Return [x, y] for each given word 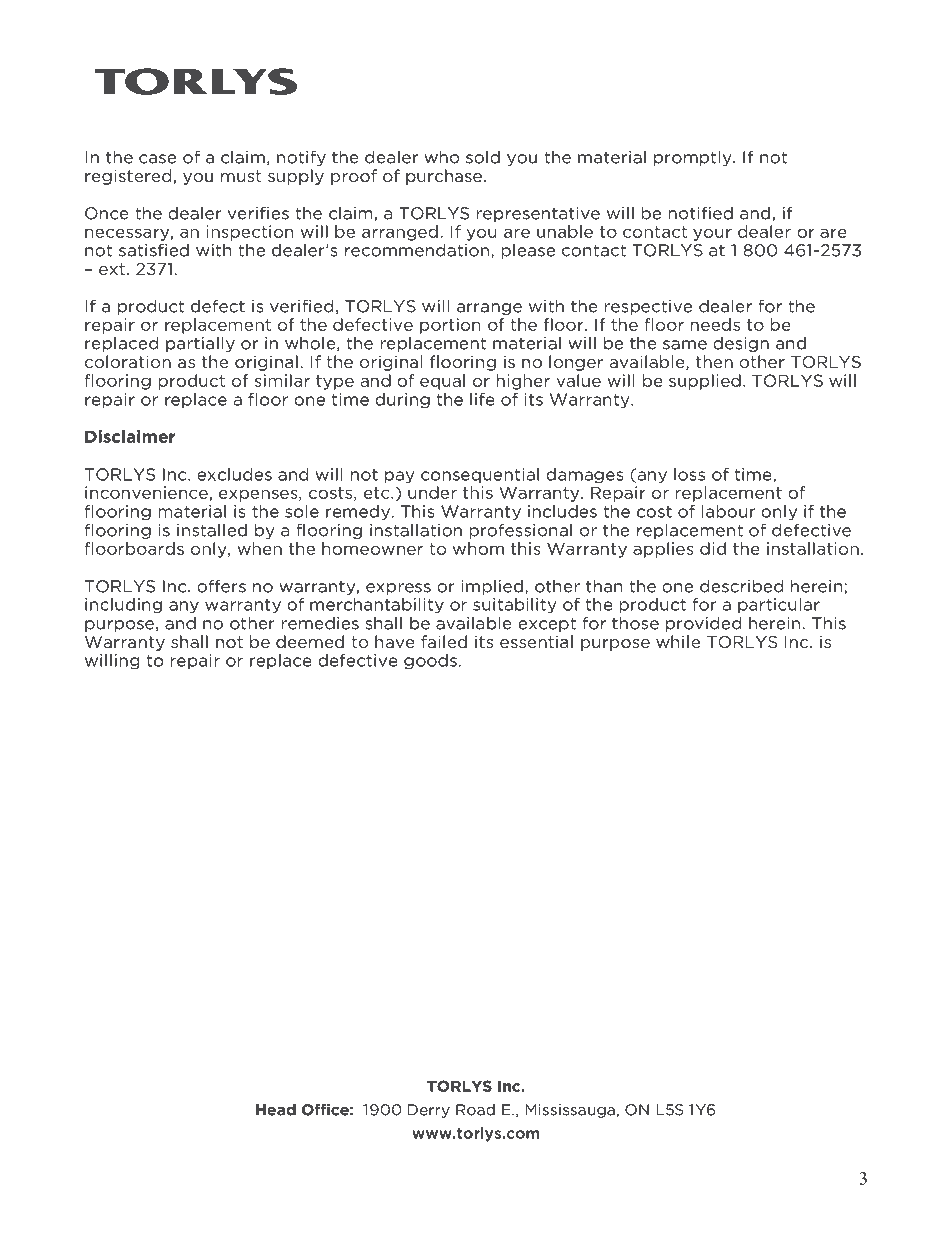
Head [276, 1109]
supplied [705, 382]
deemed [310, 641]
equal [442, 382]
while [678, 641]
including [123, 606]
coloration [128, 361]
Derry [429, 1111]
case [157, 159]
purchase [444, 177]
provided [703, 624]
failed [444, 641]
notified [700, 213]
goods [430, 662]
